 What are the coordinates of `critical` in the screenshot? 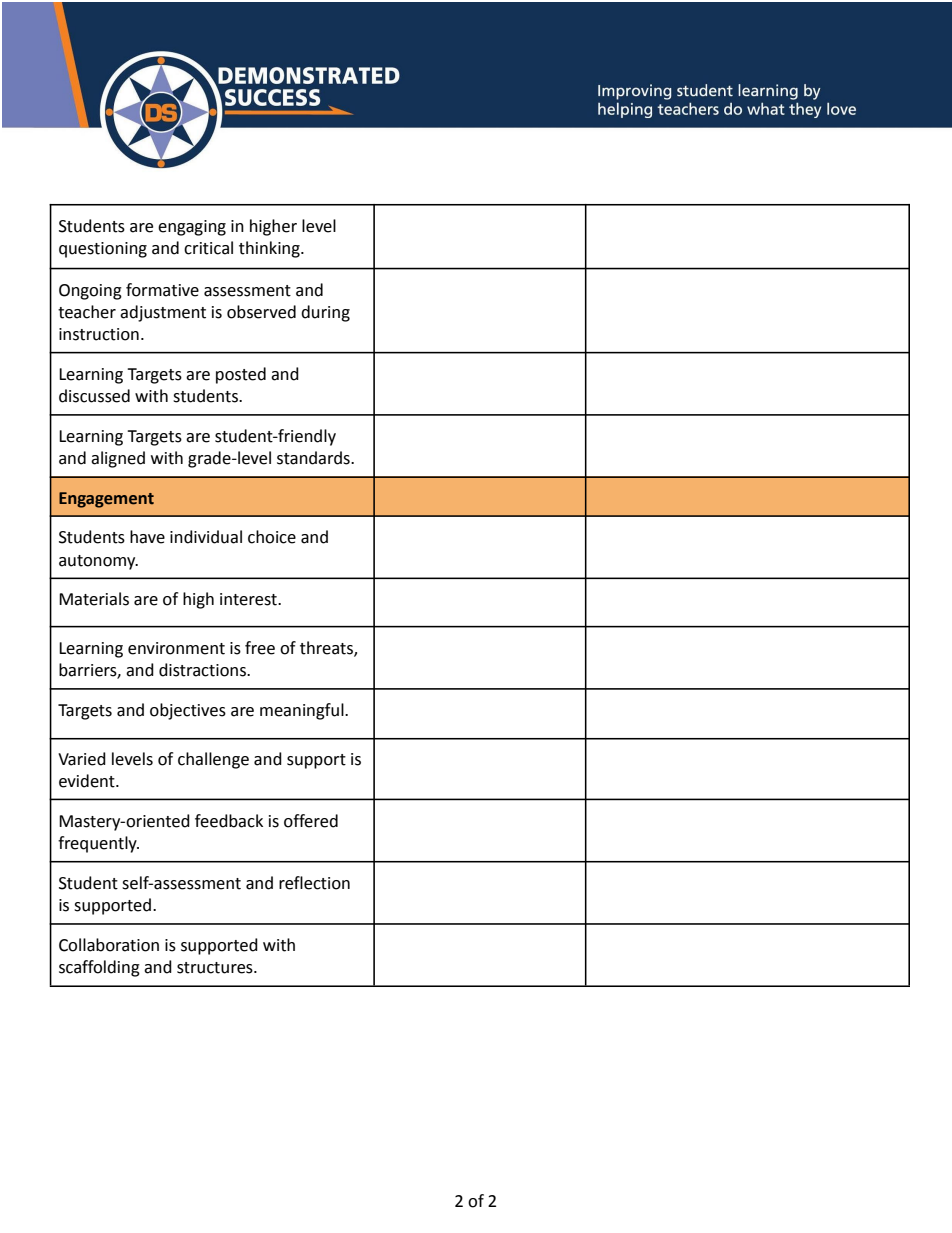 It's located at (208, 248).
